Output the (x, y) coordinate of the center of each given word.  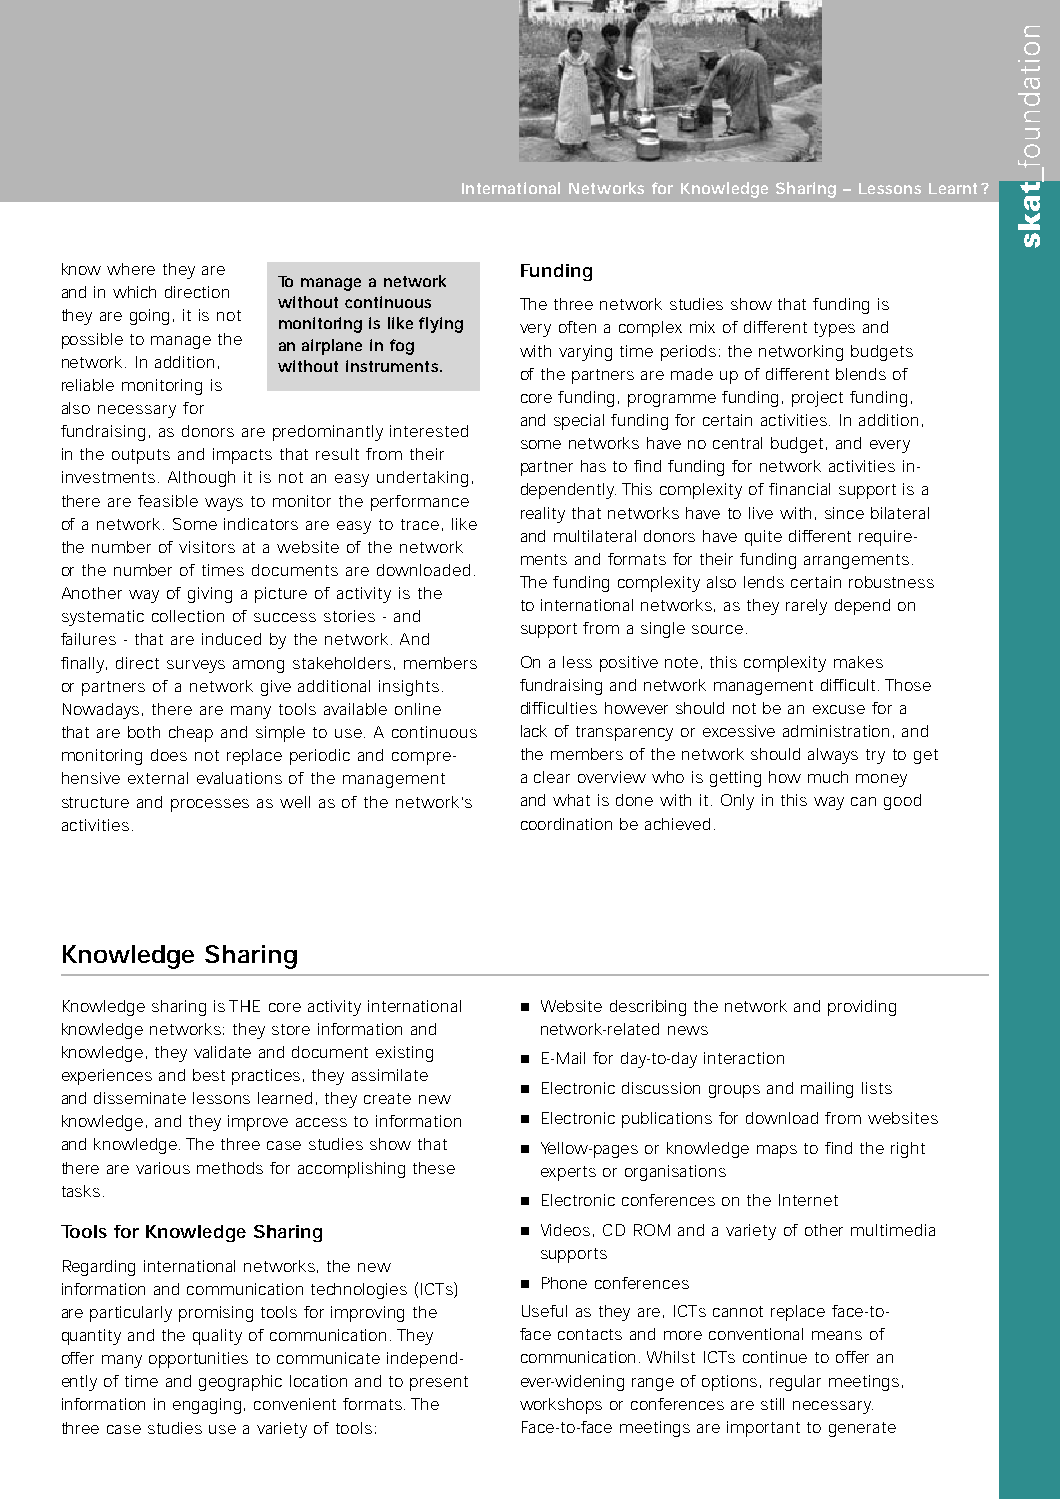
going (149, 317)
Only (737, 802)
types (834, 329)
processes (210, 805)
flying (441, 325)
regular (795, 1383)
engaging (207, 1406)
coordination (566, 824)
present (439, 1383)
